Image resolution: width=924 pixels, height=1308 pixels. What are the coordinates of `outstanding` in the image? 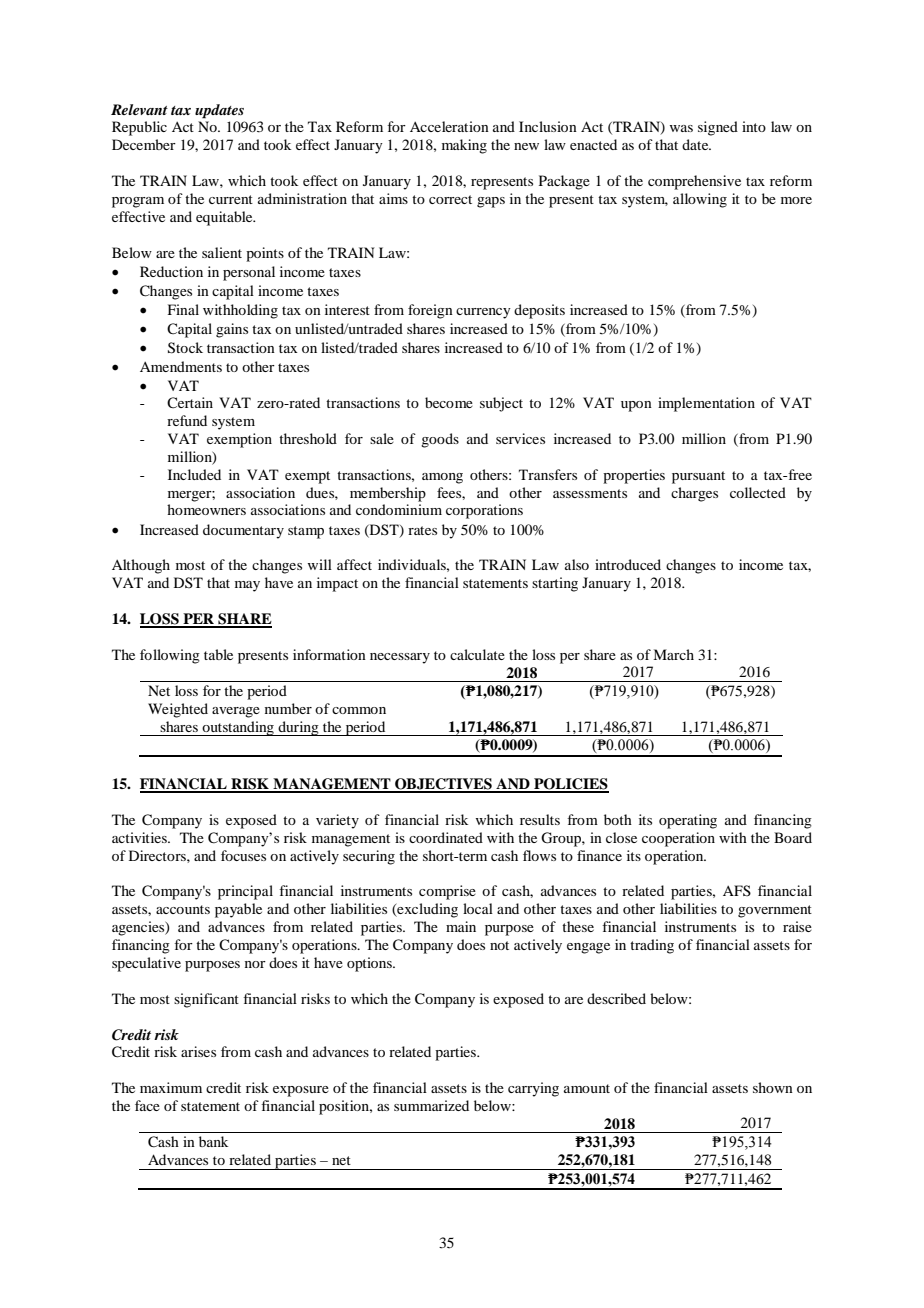 It's located at (238, 728).
